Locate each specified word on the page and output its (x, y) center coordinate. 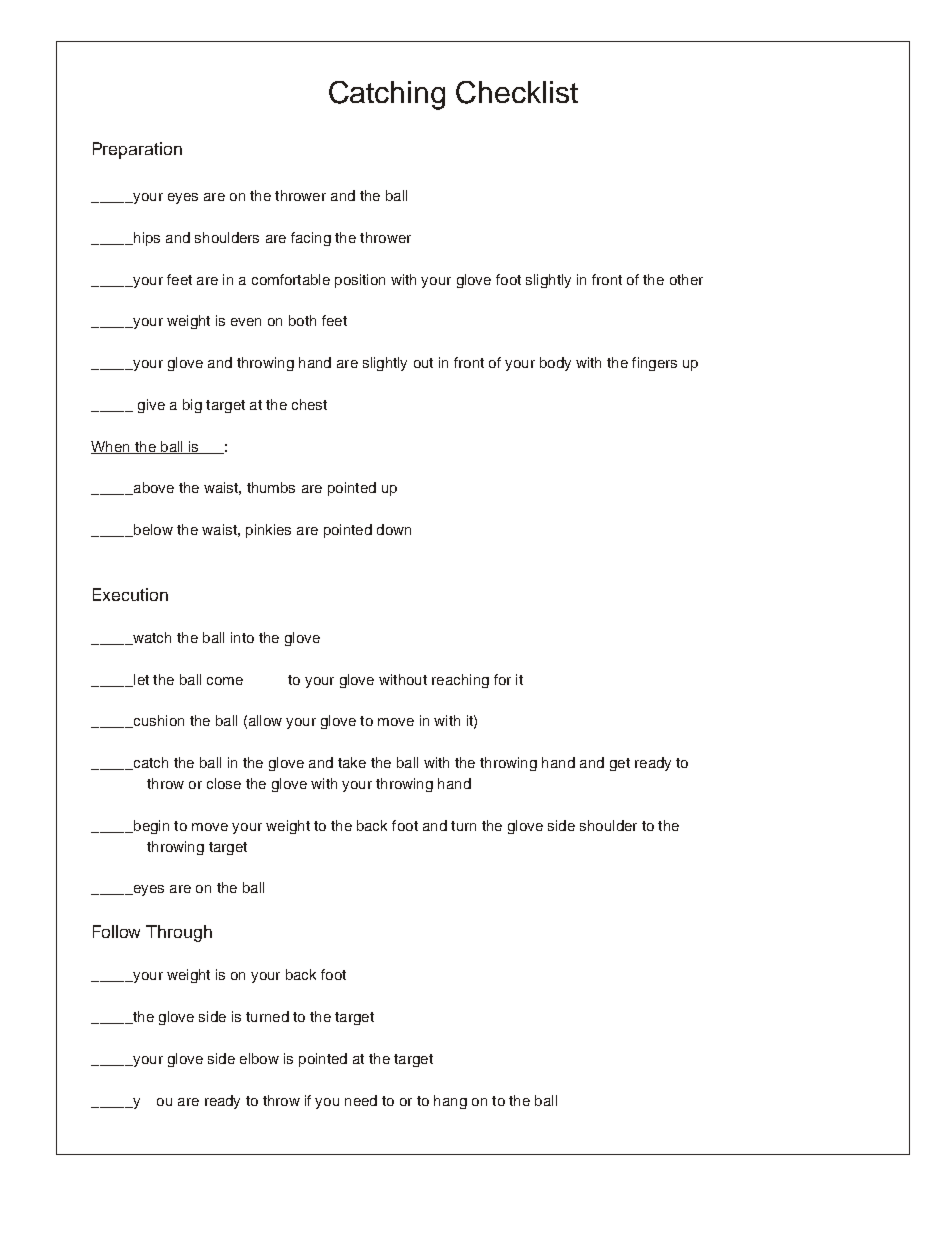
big (192, 406)
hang (450, 1102)
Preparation (137, 150)
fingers (654, 364)
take (352, 762)
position (360, 281)
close (224, 783)
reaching (460, 681)
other (686, 279)
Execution (130, 594)
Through (179, 933)
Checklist (517, 92)
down (394, 529)
